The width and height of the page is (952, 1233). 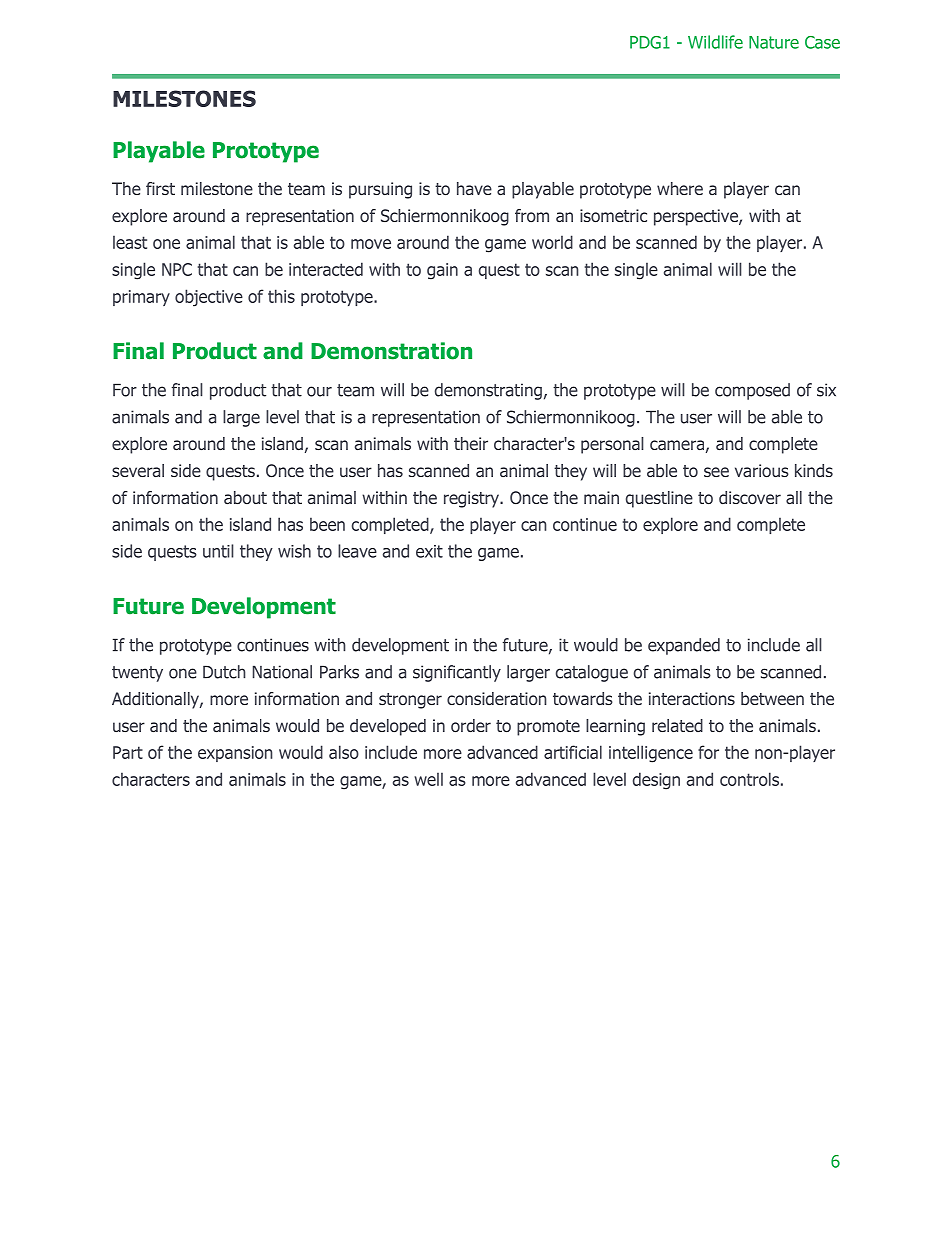 I want to click on gain, so click(x=442, y=271).
